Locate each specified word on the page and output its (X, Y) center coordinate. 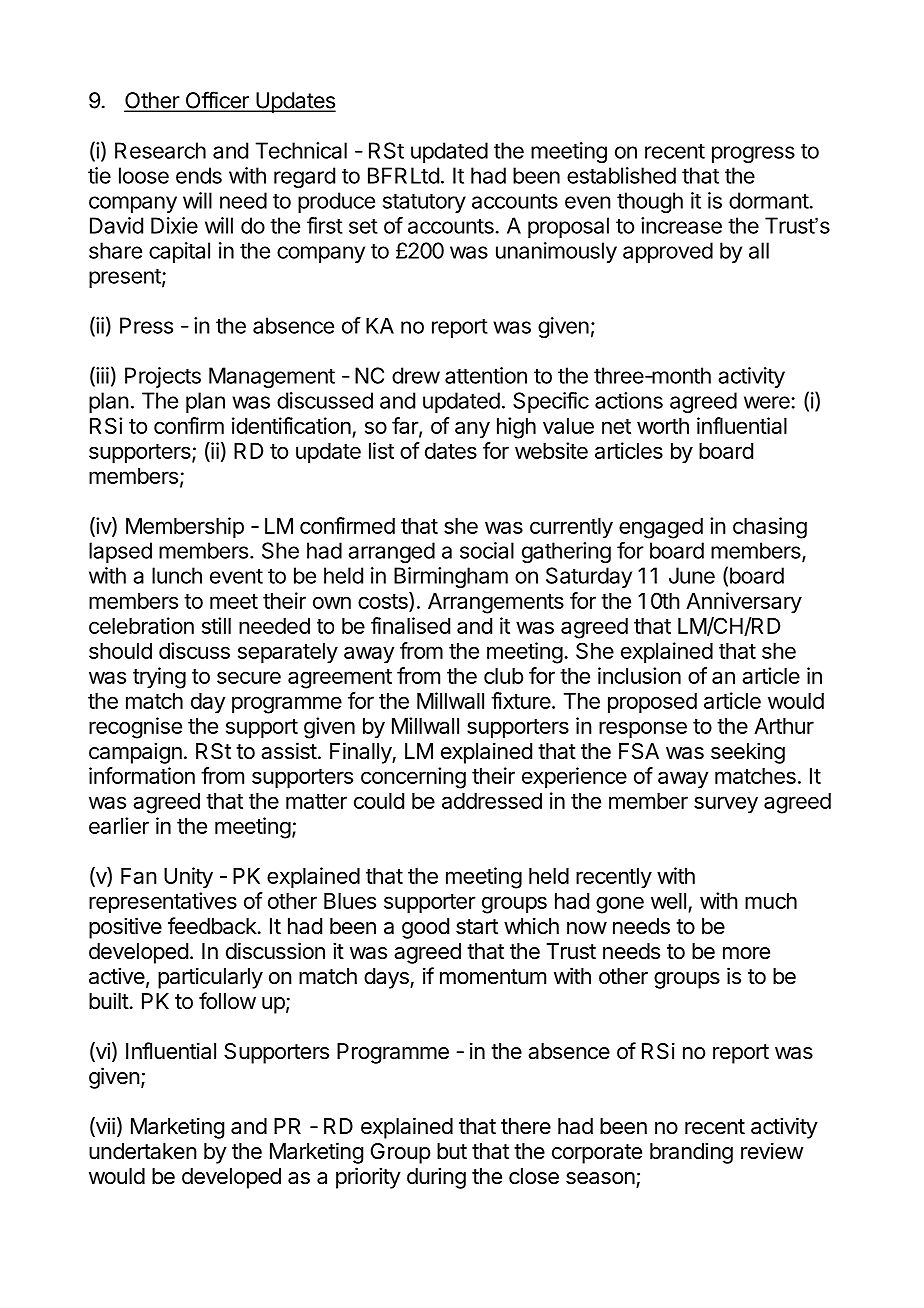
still (216, 625)
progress (753, 154)
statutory (424, 203)
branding (691, 1153)
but (452, 1151)
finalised (410, 625)
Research (160, 150)
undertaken (143, 1151)
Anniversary (744, 603)
